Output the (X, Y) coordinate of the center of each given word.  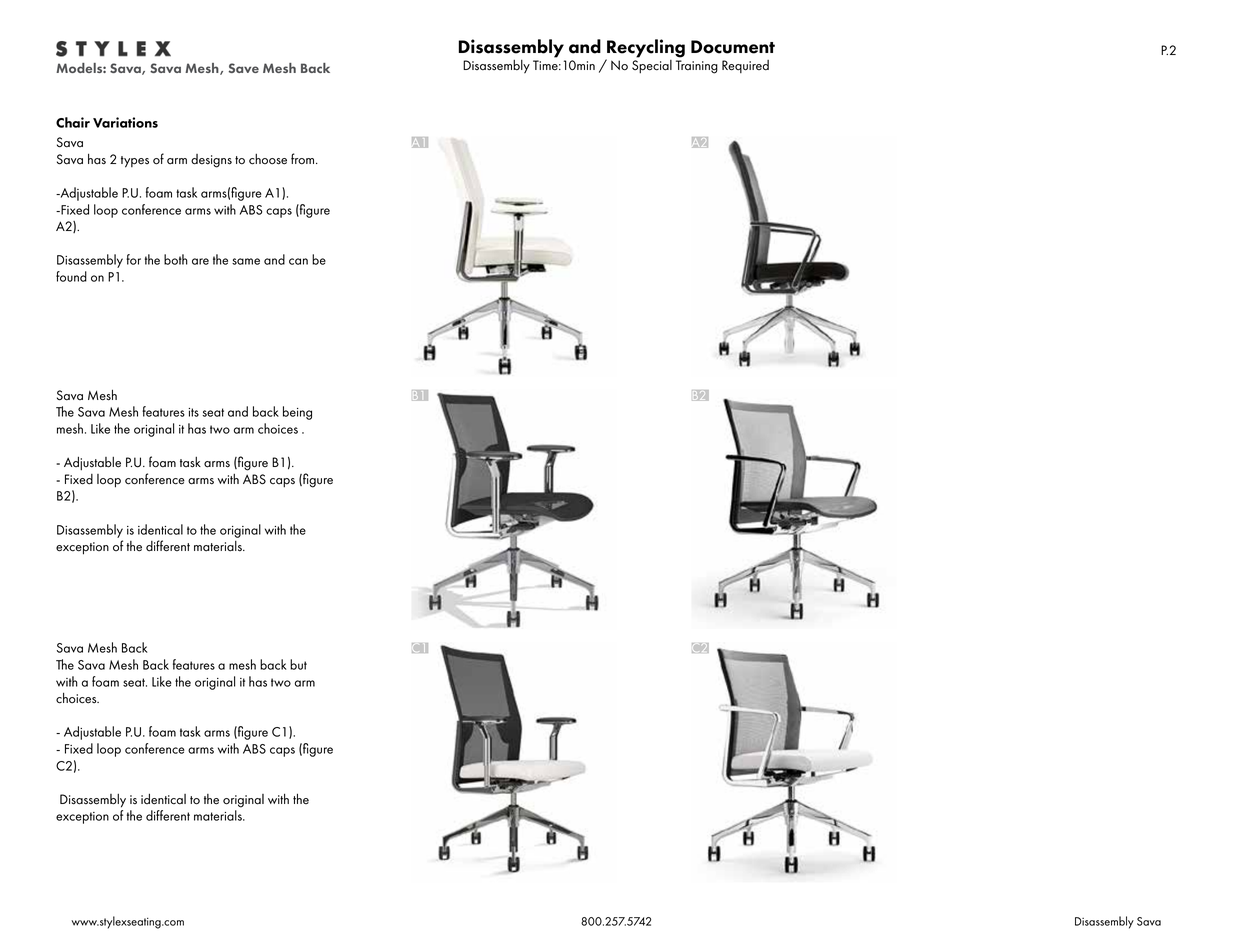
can (298, 261)
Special (652, 65)
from (304, 159)
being (297, 413)
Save (244, 68)
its (194, 412)
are (200, 261)
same (246, 261)
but (298, 664)
